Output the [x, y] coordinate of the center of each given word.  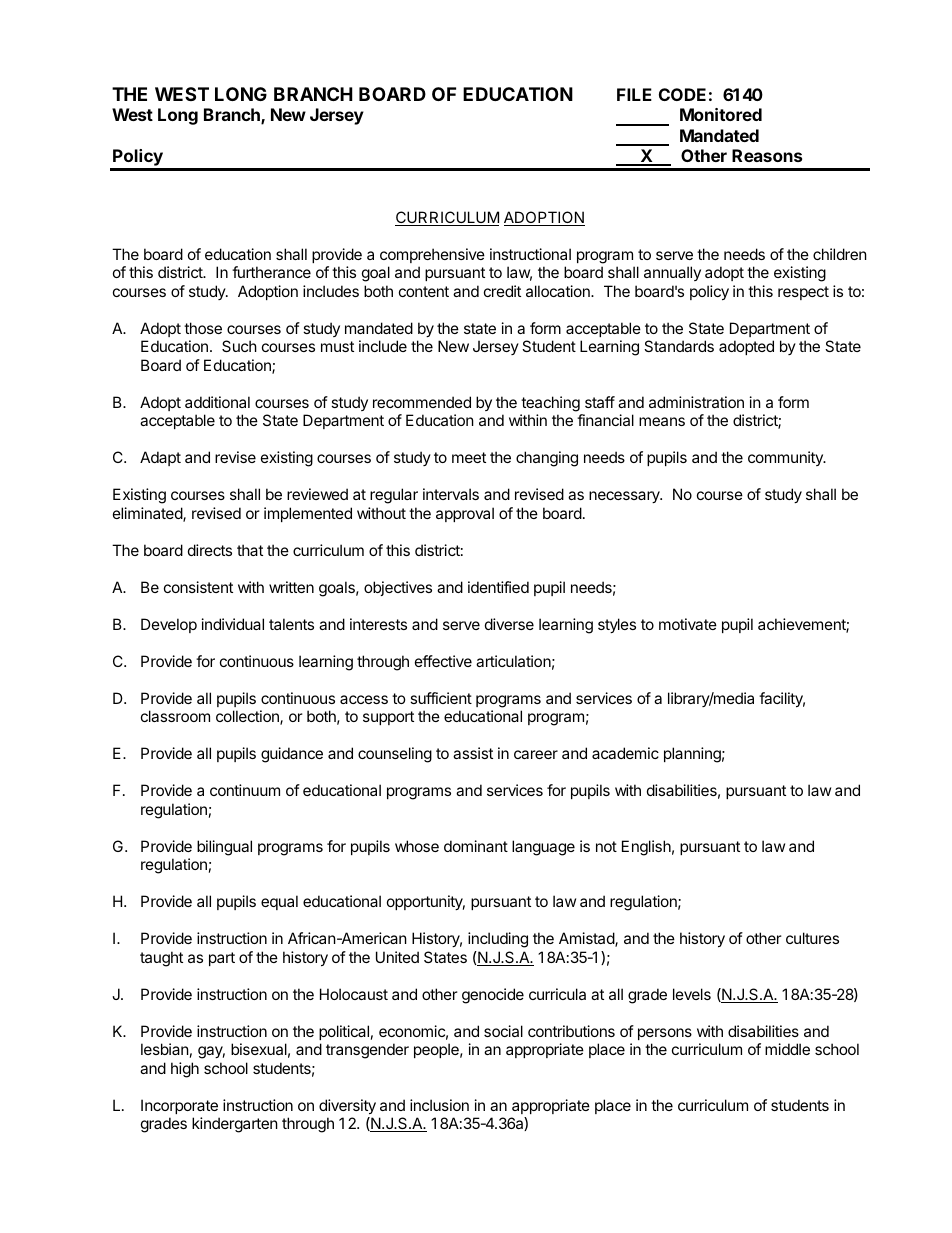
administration [696, 402]
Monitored [721, 114]
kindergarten [235, 1125]
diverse [509, 624]
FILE [634, 94]
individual [233, 624]
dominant [476, 846]
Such [239, 346]
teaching [550, 404]
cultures [812, 938]
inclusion [439, 1105]
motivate [688, 624]
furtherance [271, 272]
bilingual [224, 848]
